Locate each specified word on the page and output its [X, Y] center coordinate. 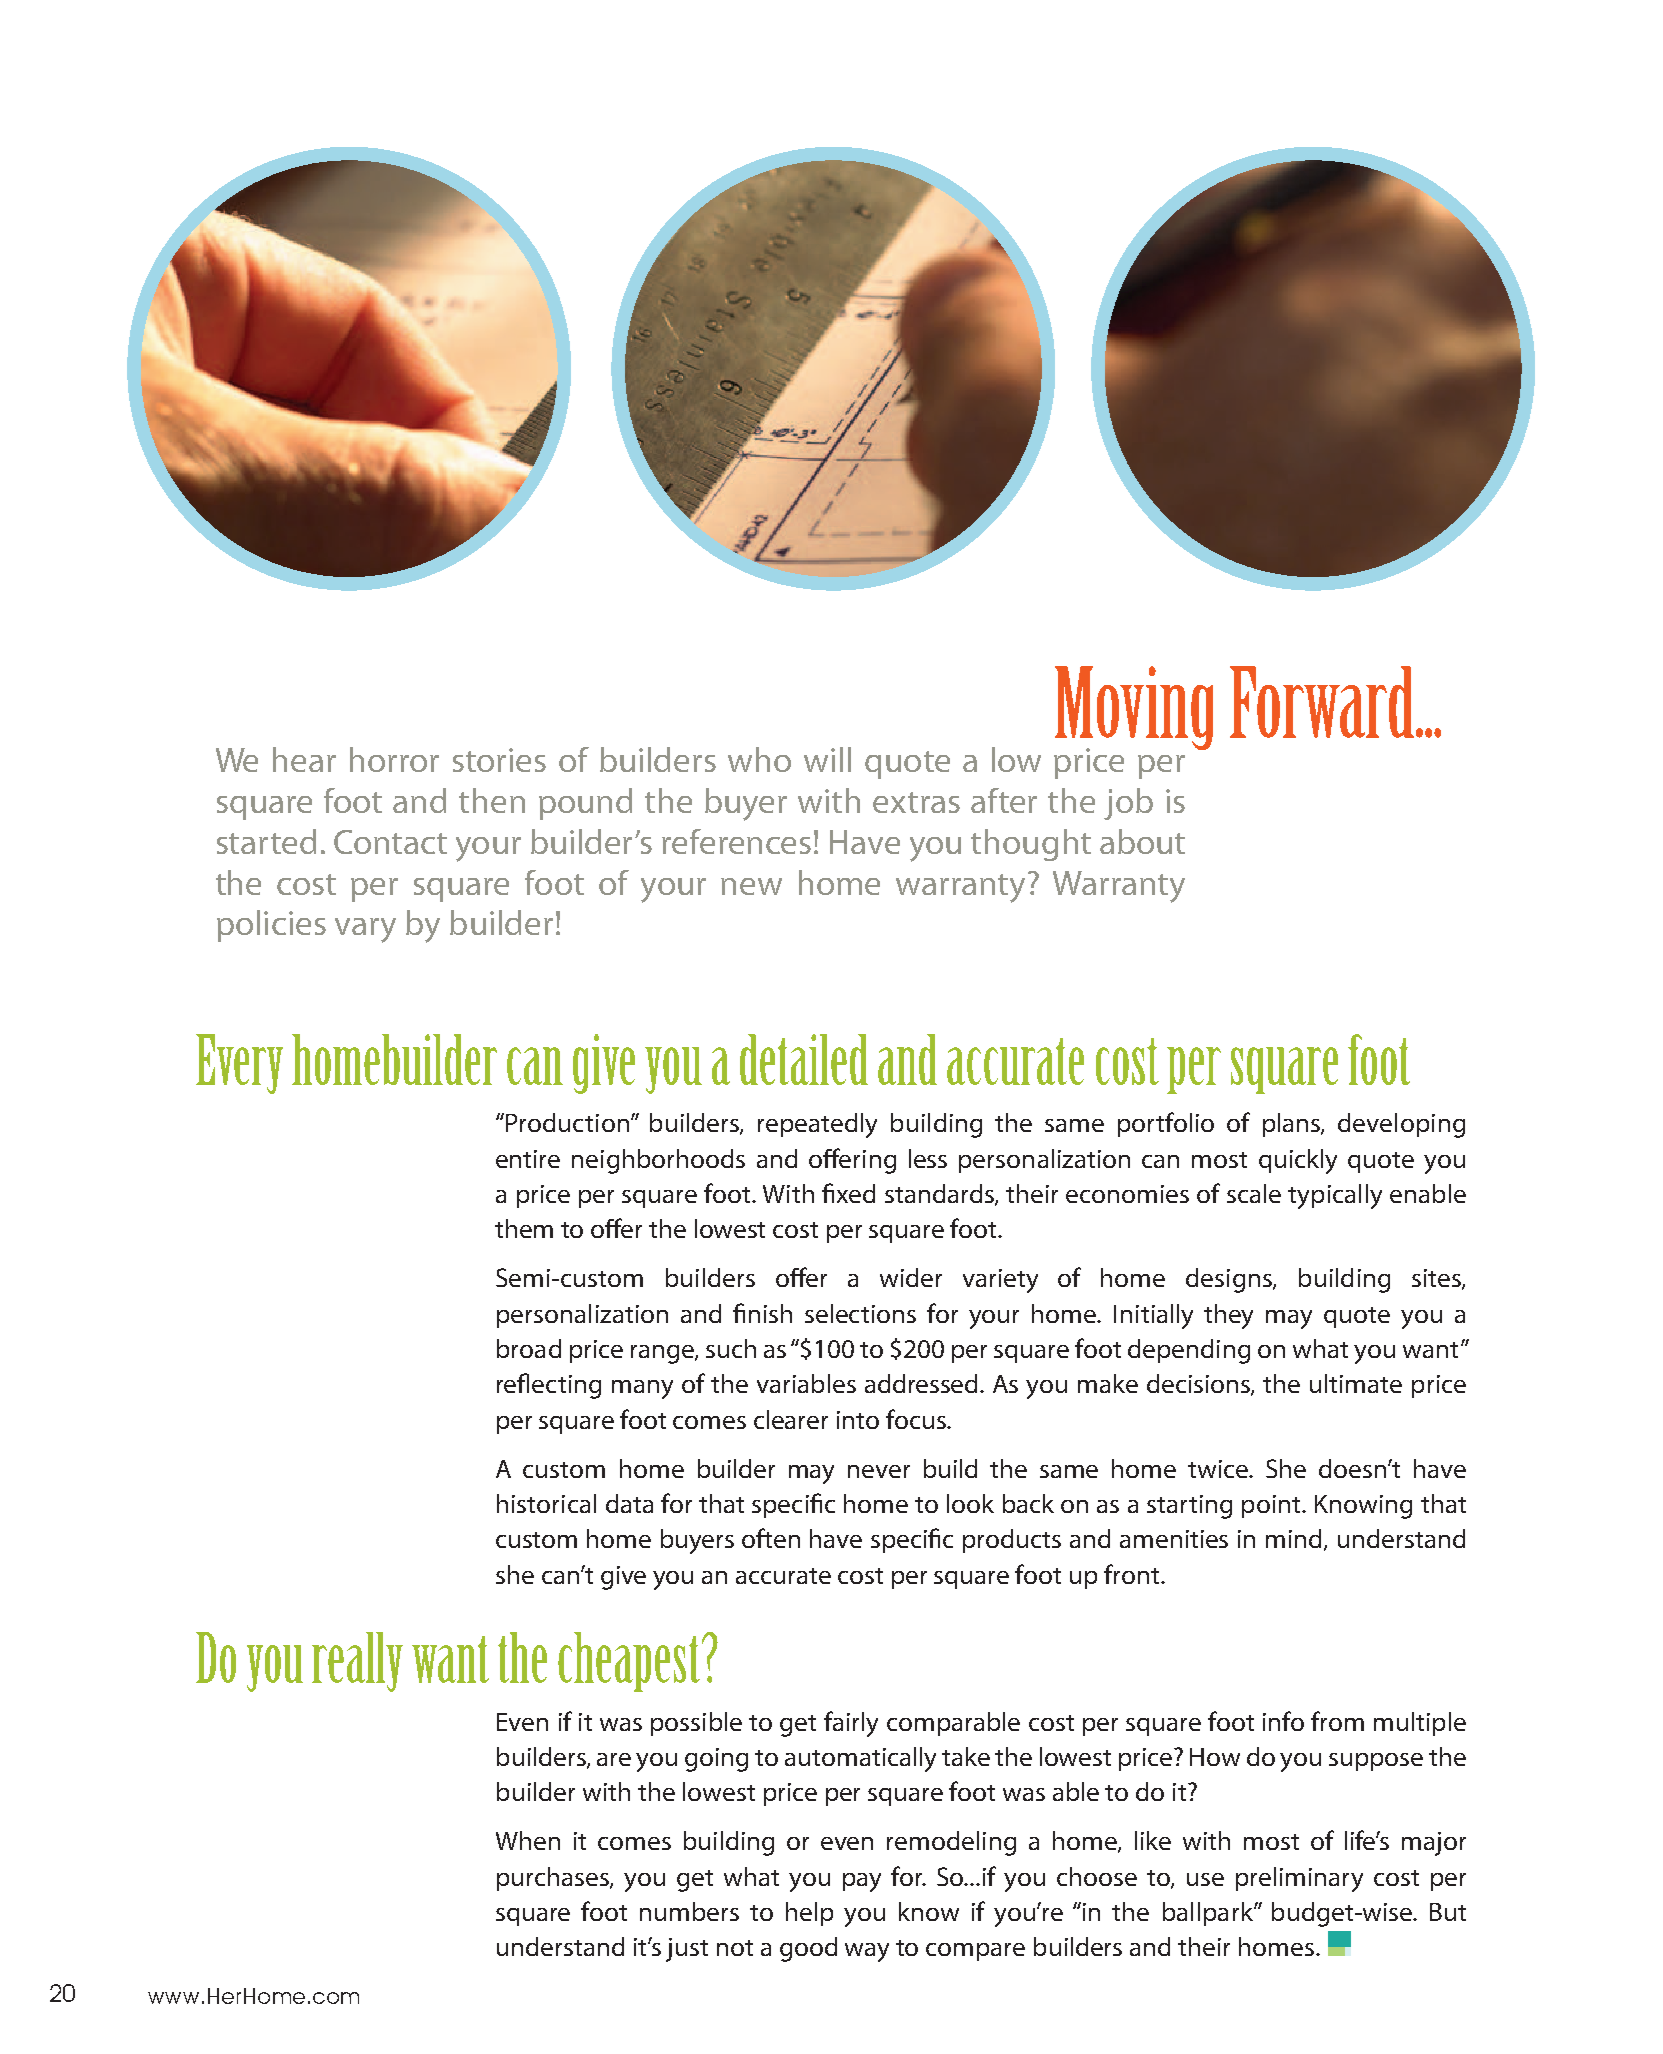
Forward [1323, 702]
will [827, 759]
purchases [554, 1879]
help [809, 1914]
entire [528, 1159]
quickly [1298, 1161]
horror [394, 759]
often [771, 1538]
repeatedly [817, 1125]
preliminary [1299, 1879]
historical [546, 1503]
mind [1295, 1540]
